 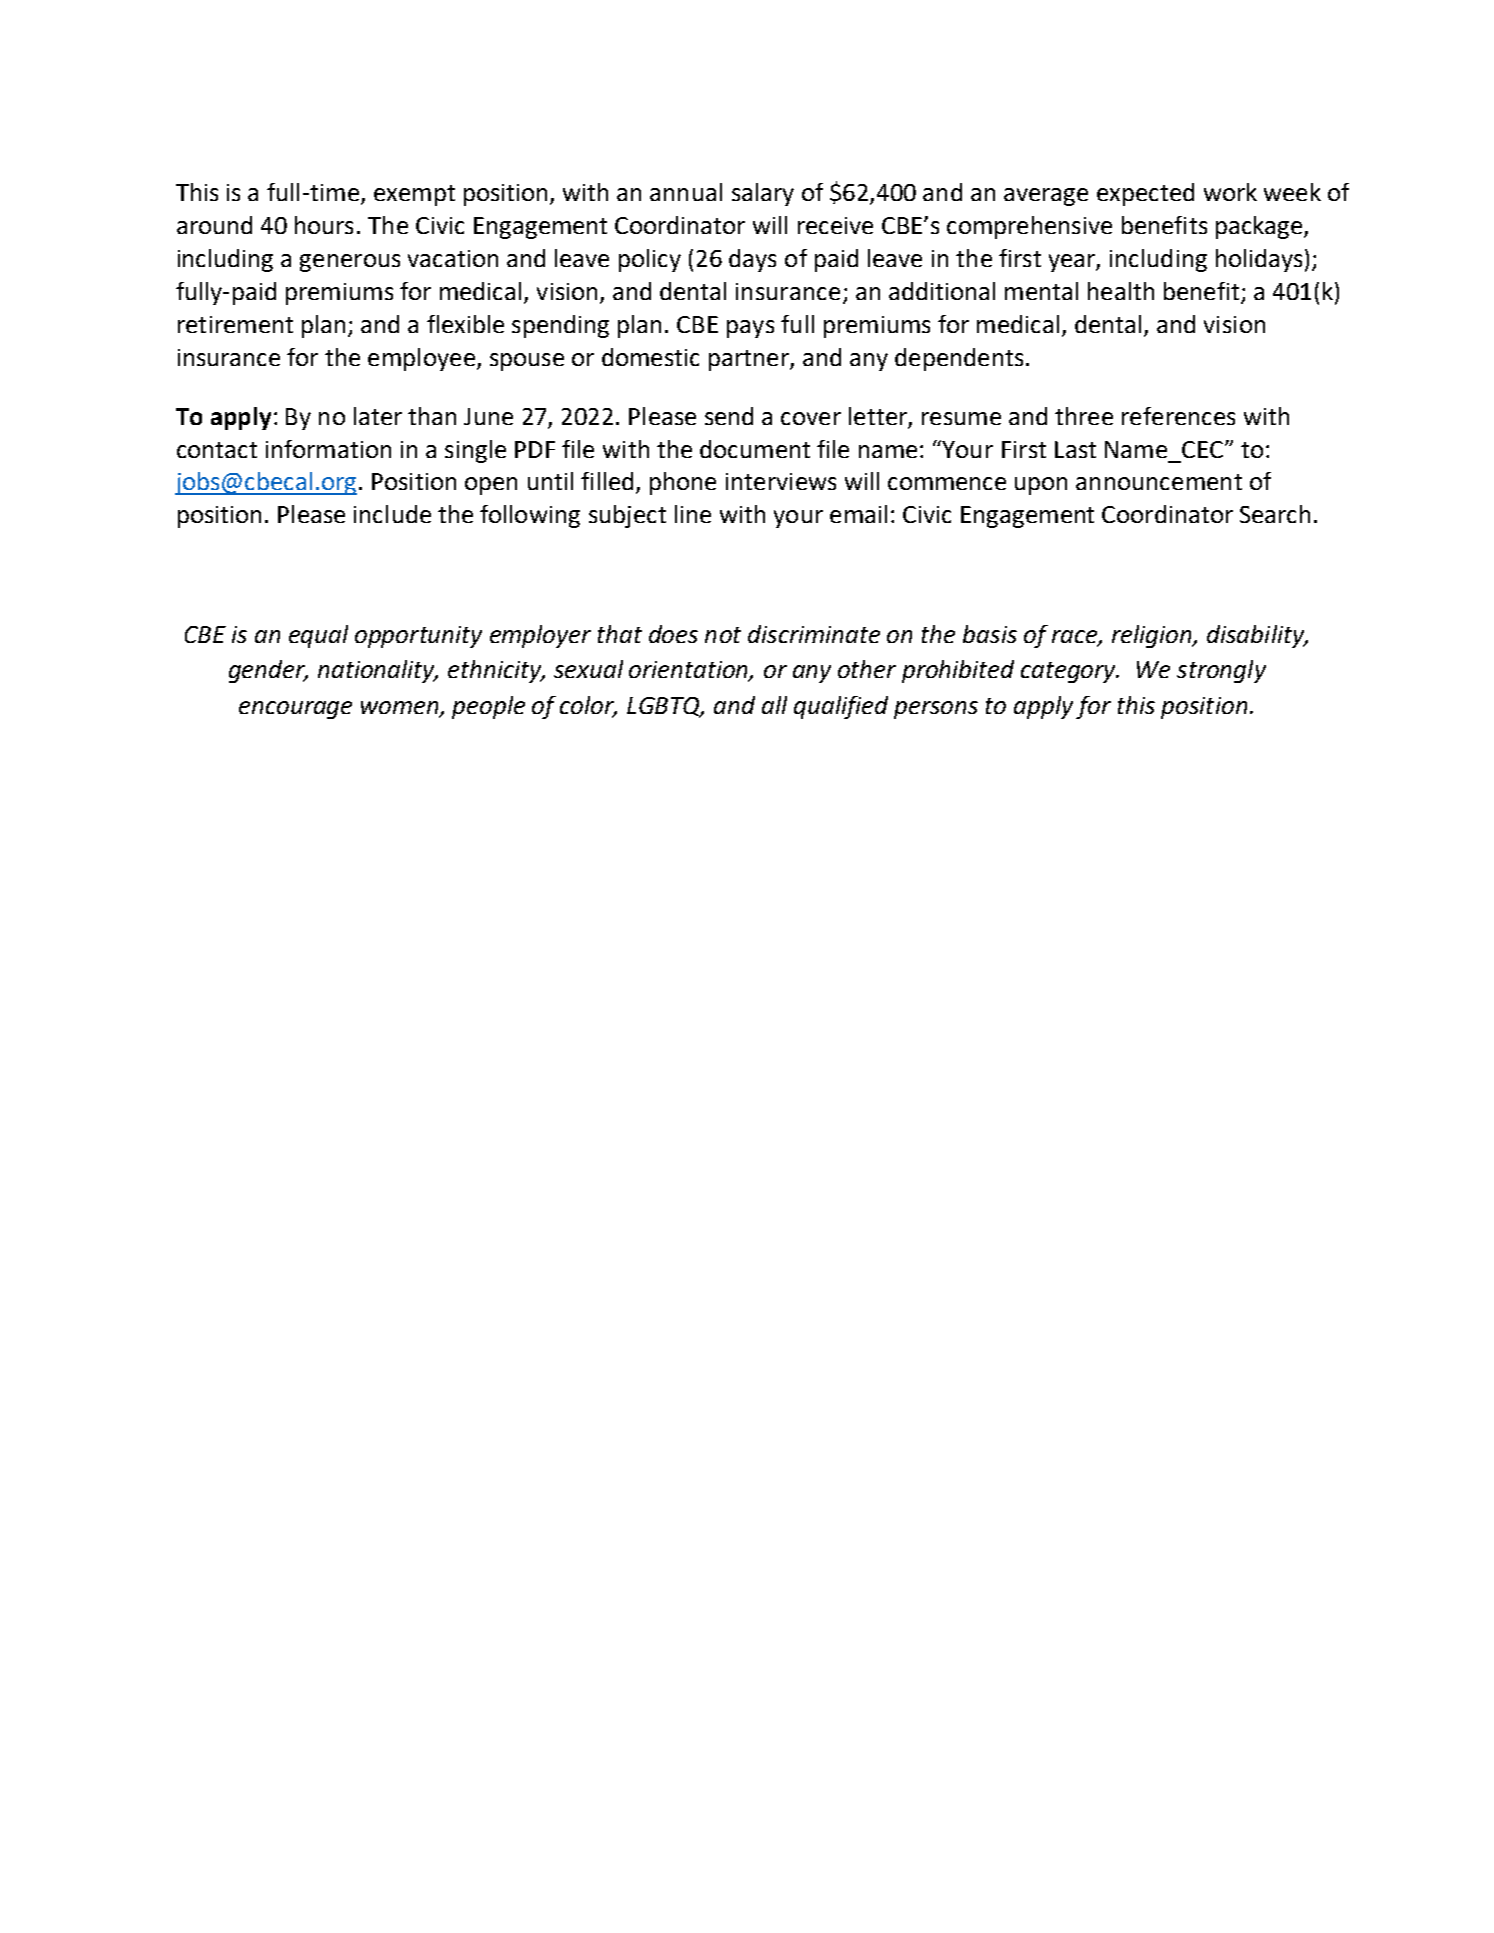 What do you see at coordinates (763, 194) in the image?
I see `salary` at bounding box center [763, 194].
